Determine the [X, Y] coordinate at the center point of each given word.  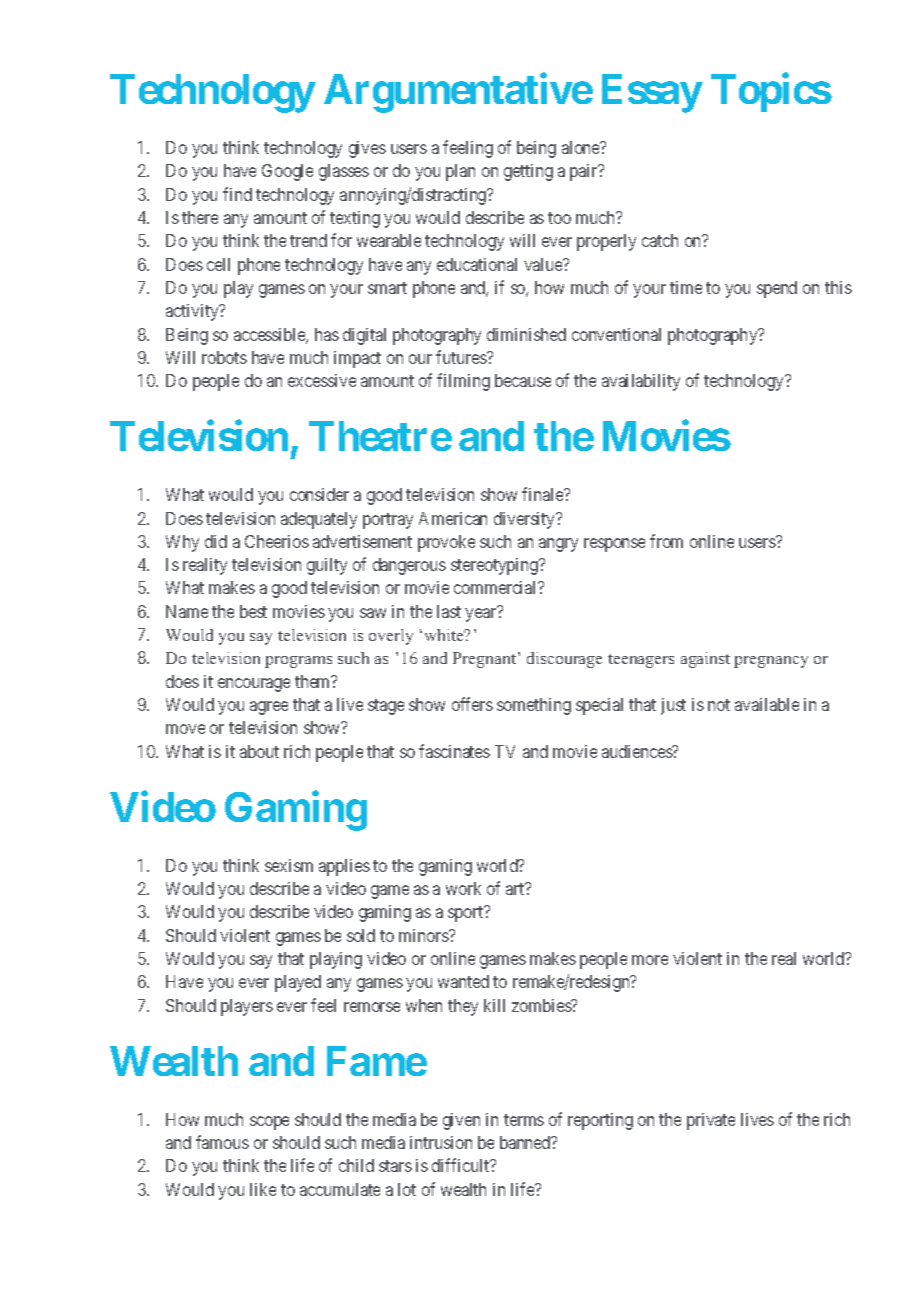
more [650, 960]
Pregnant [486, 660]
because [523, 380]
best [253, 611]
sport [467, 914]
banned [526, 1142]
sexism [289, 865]
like [263, 1189]
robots [224, 357]
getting [528, 172]
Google [287, 172]
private [711, 1121]
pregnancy [771, 662]
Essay [651, 93]
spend [777, 289]
